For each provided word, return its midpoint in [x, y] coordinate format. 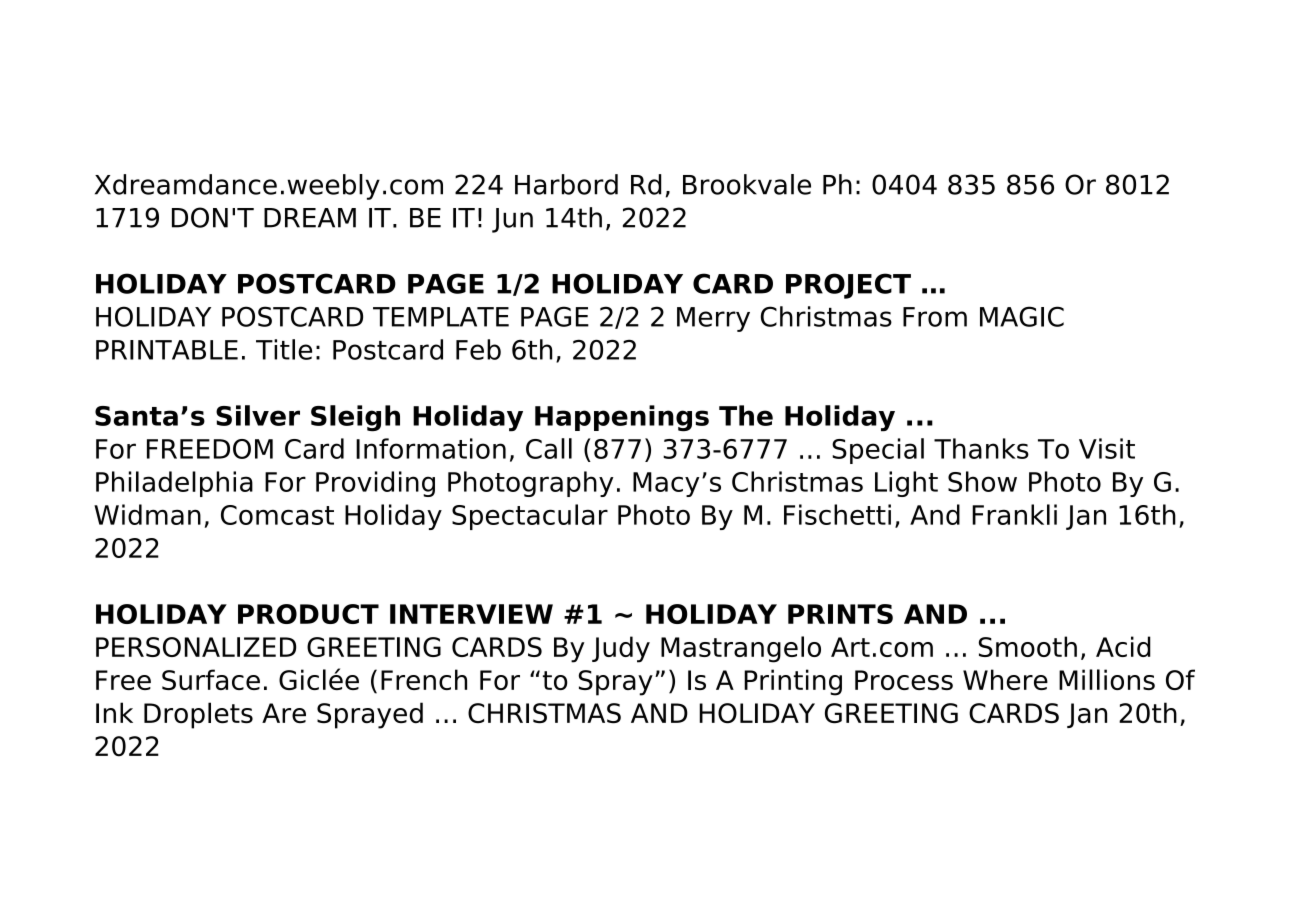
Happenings [622, 418]
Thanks [981, 448]
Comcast [277, 515]
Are [284, 713]
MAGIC [1022, 316]
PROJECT [848, 286]
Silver [258, 415]
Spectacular [530, 517]
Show [982, 481]
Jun [512, 220]
